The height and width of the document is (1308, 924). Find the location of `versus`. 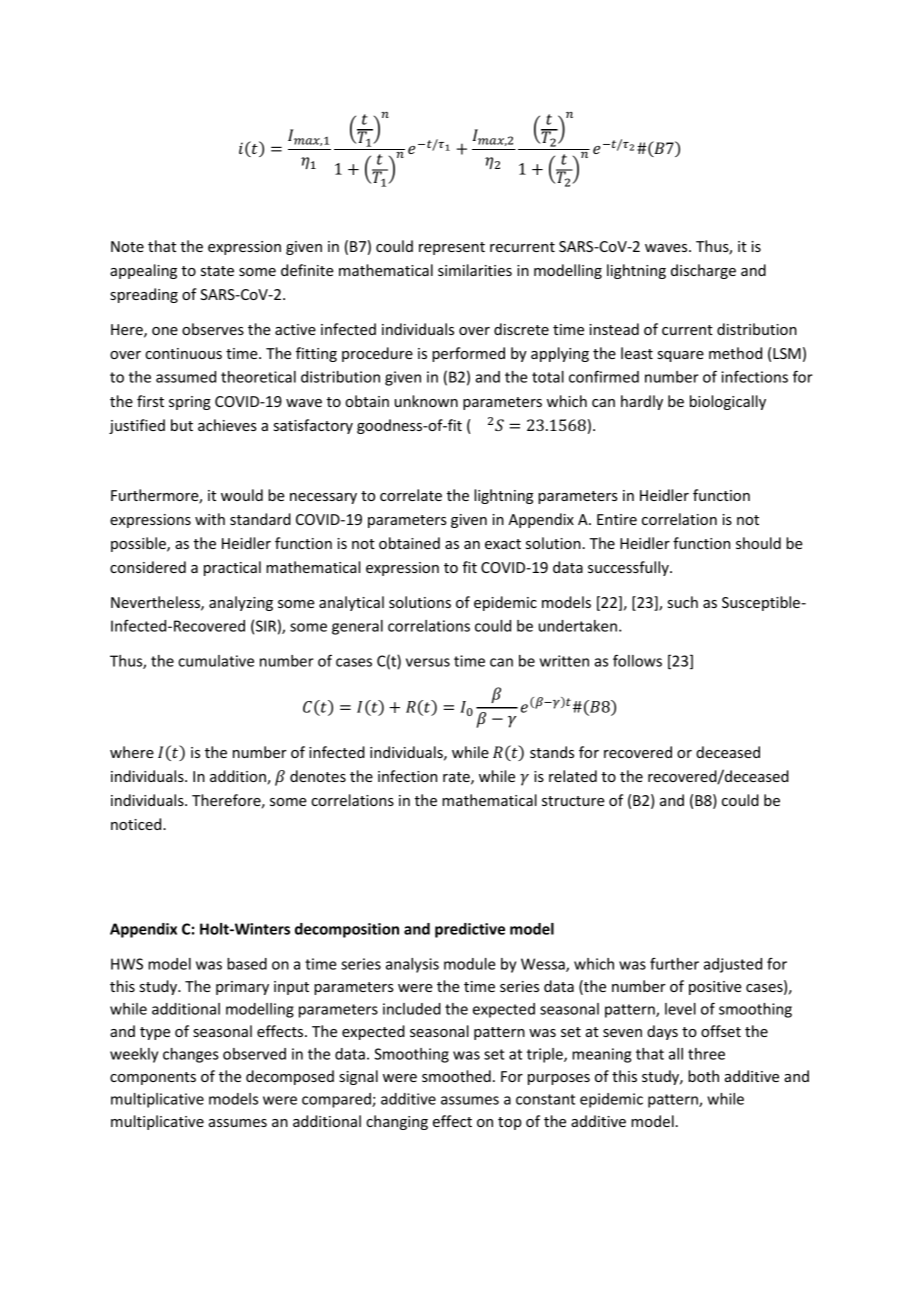

versus is located at coordinates (428, 662).
